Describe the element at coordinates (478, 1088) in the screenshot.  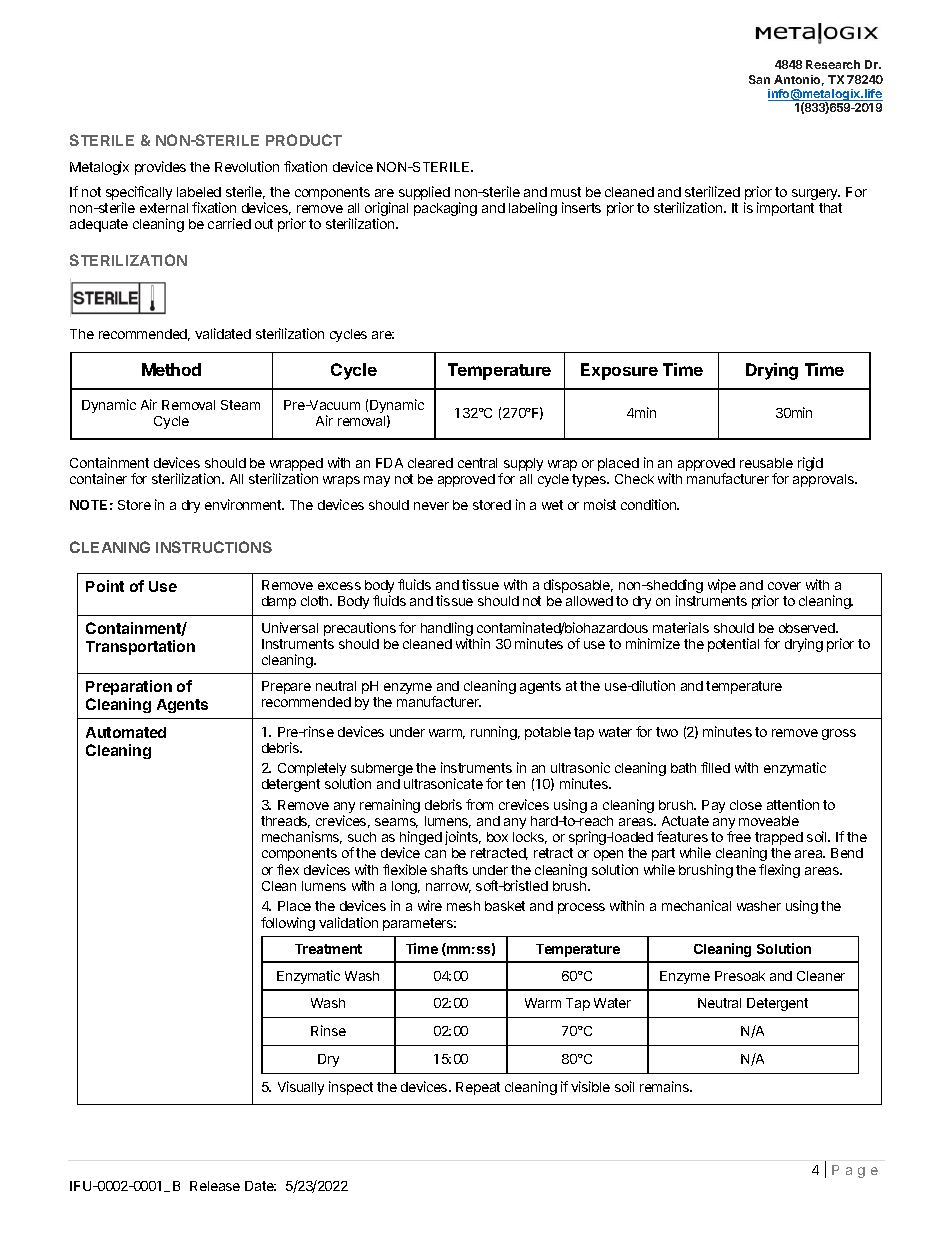
I see `Repeat` at that location.
